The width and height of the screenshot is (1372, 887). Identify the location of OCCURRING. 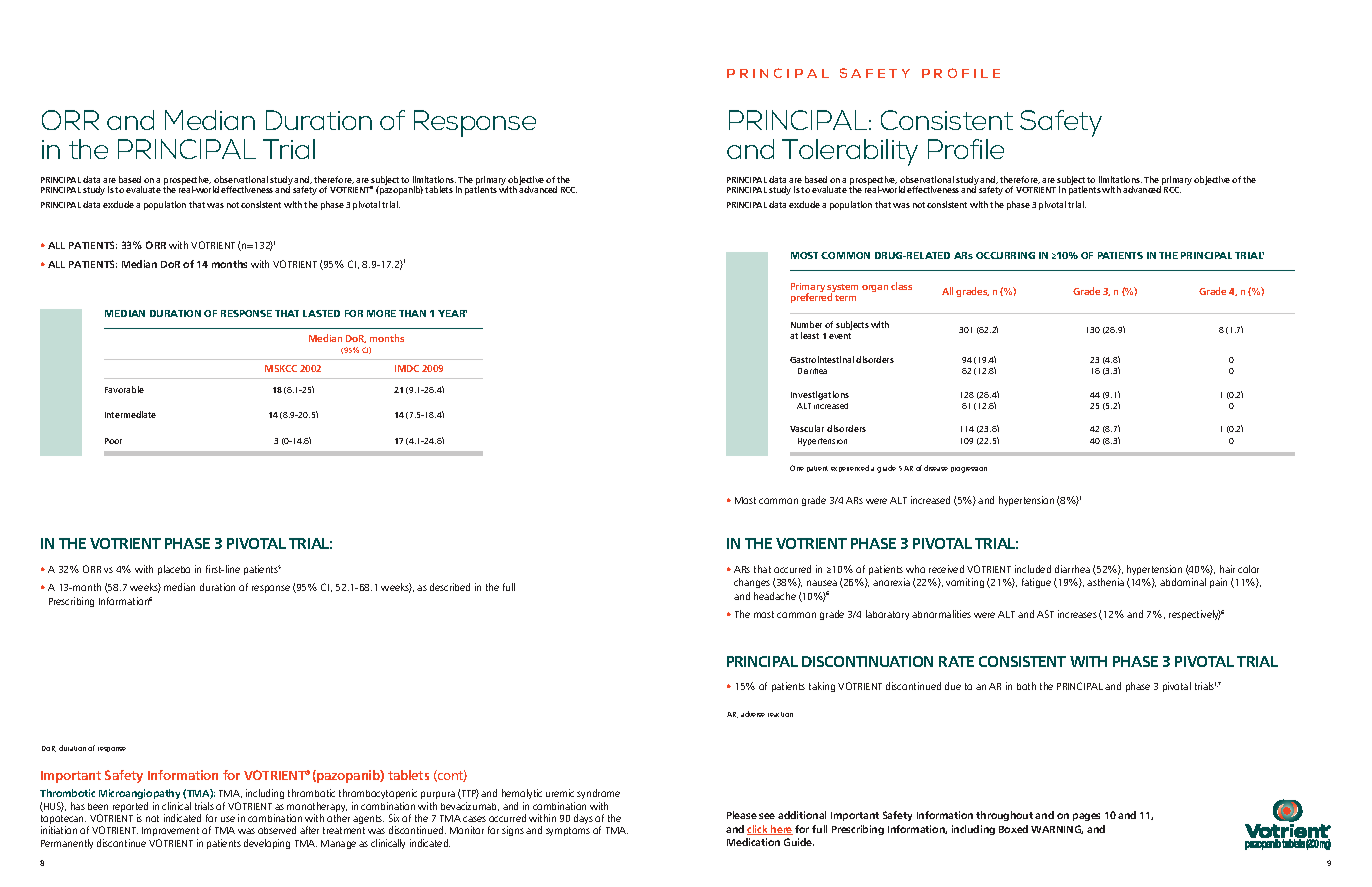
(1005, 255).
